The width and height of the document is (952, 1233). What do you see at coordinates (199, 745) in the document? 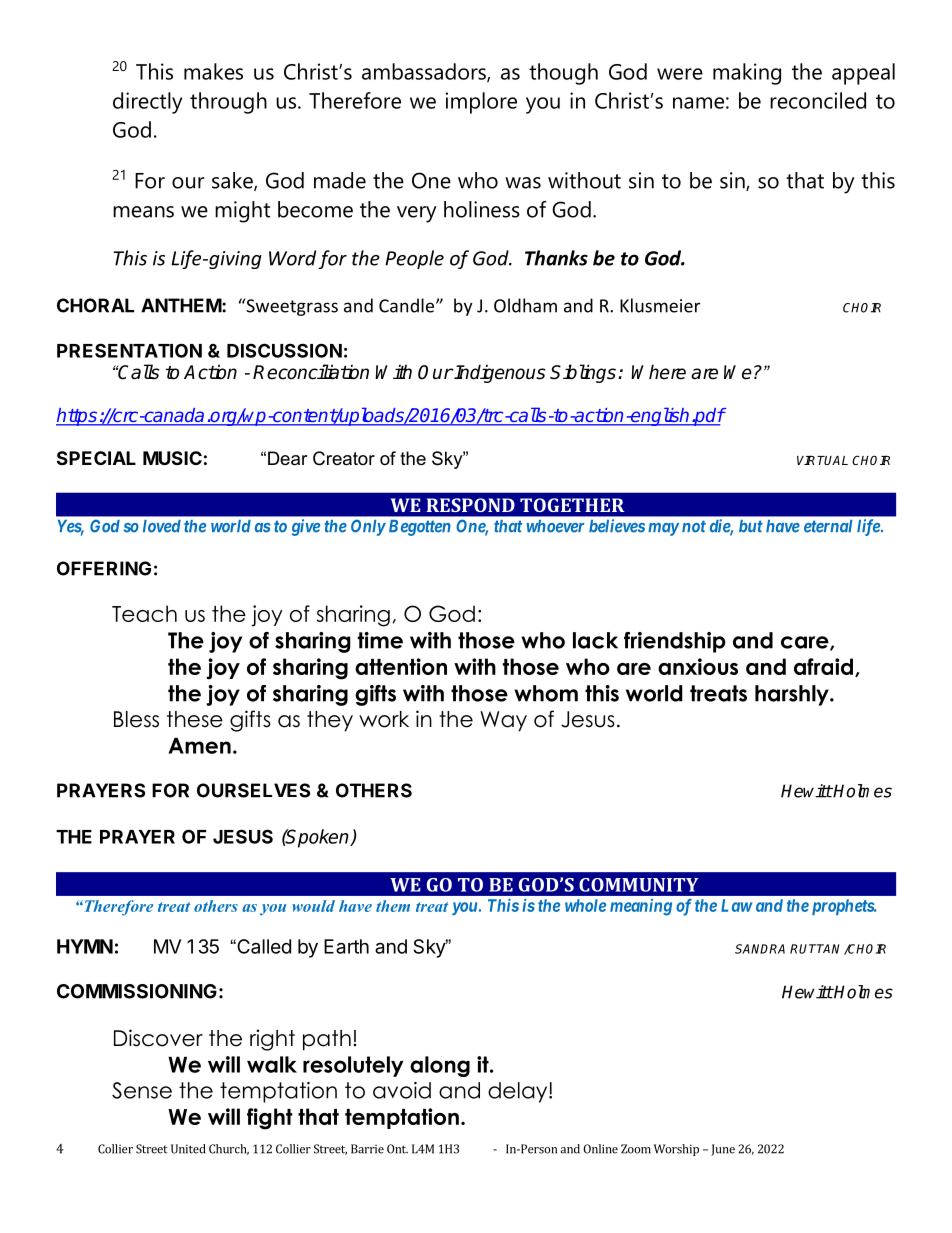
I see `Amen` at bounding box center [199, 745].
